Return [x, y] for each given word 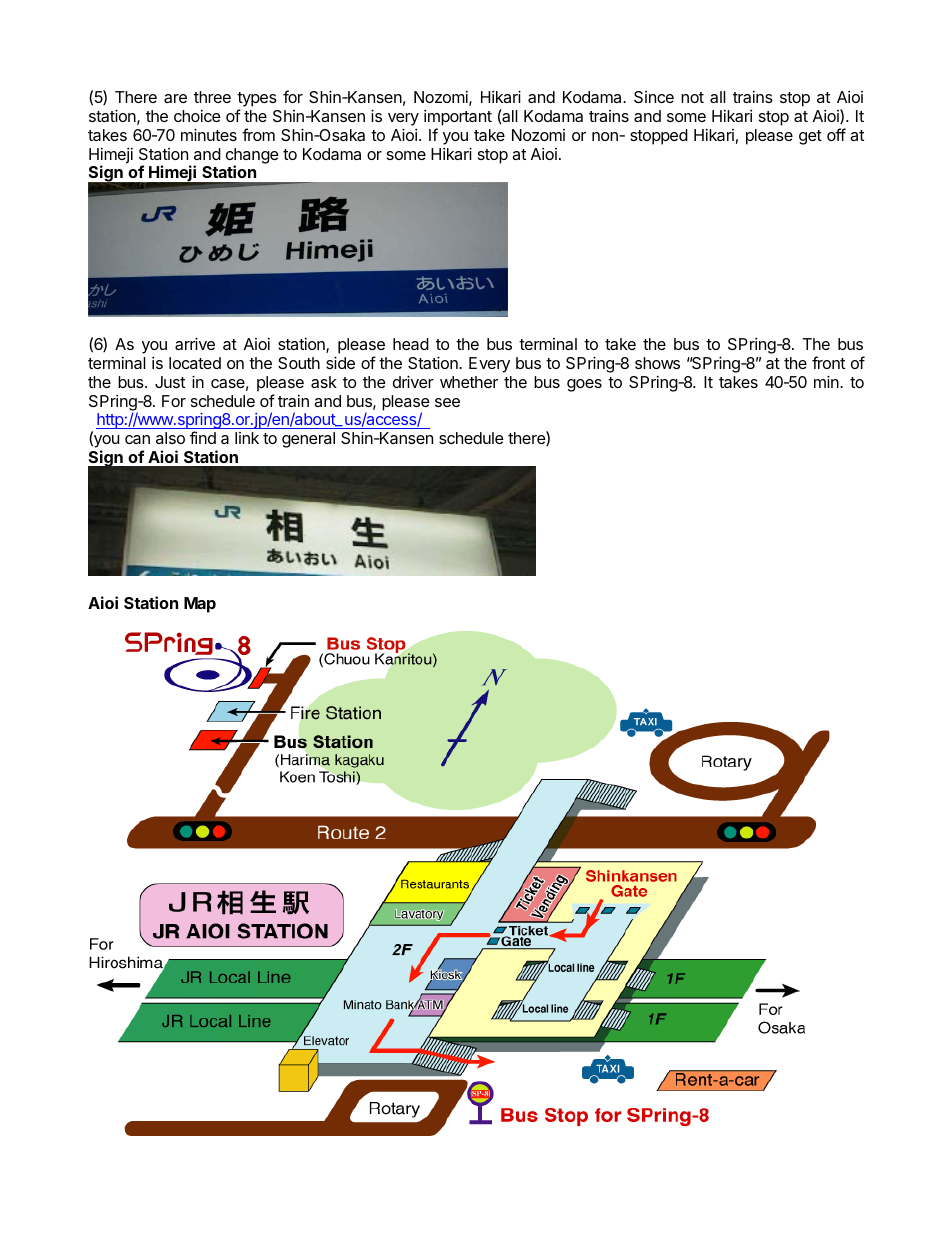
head [411, 344]
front [828, 362]
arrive [195, 343]
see [447, 402]
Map [200, 605]
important [458, 118]
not [692, 97]
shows [657, 363]
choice [197, 116]
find [203, 437]
